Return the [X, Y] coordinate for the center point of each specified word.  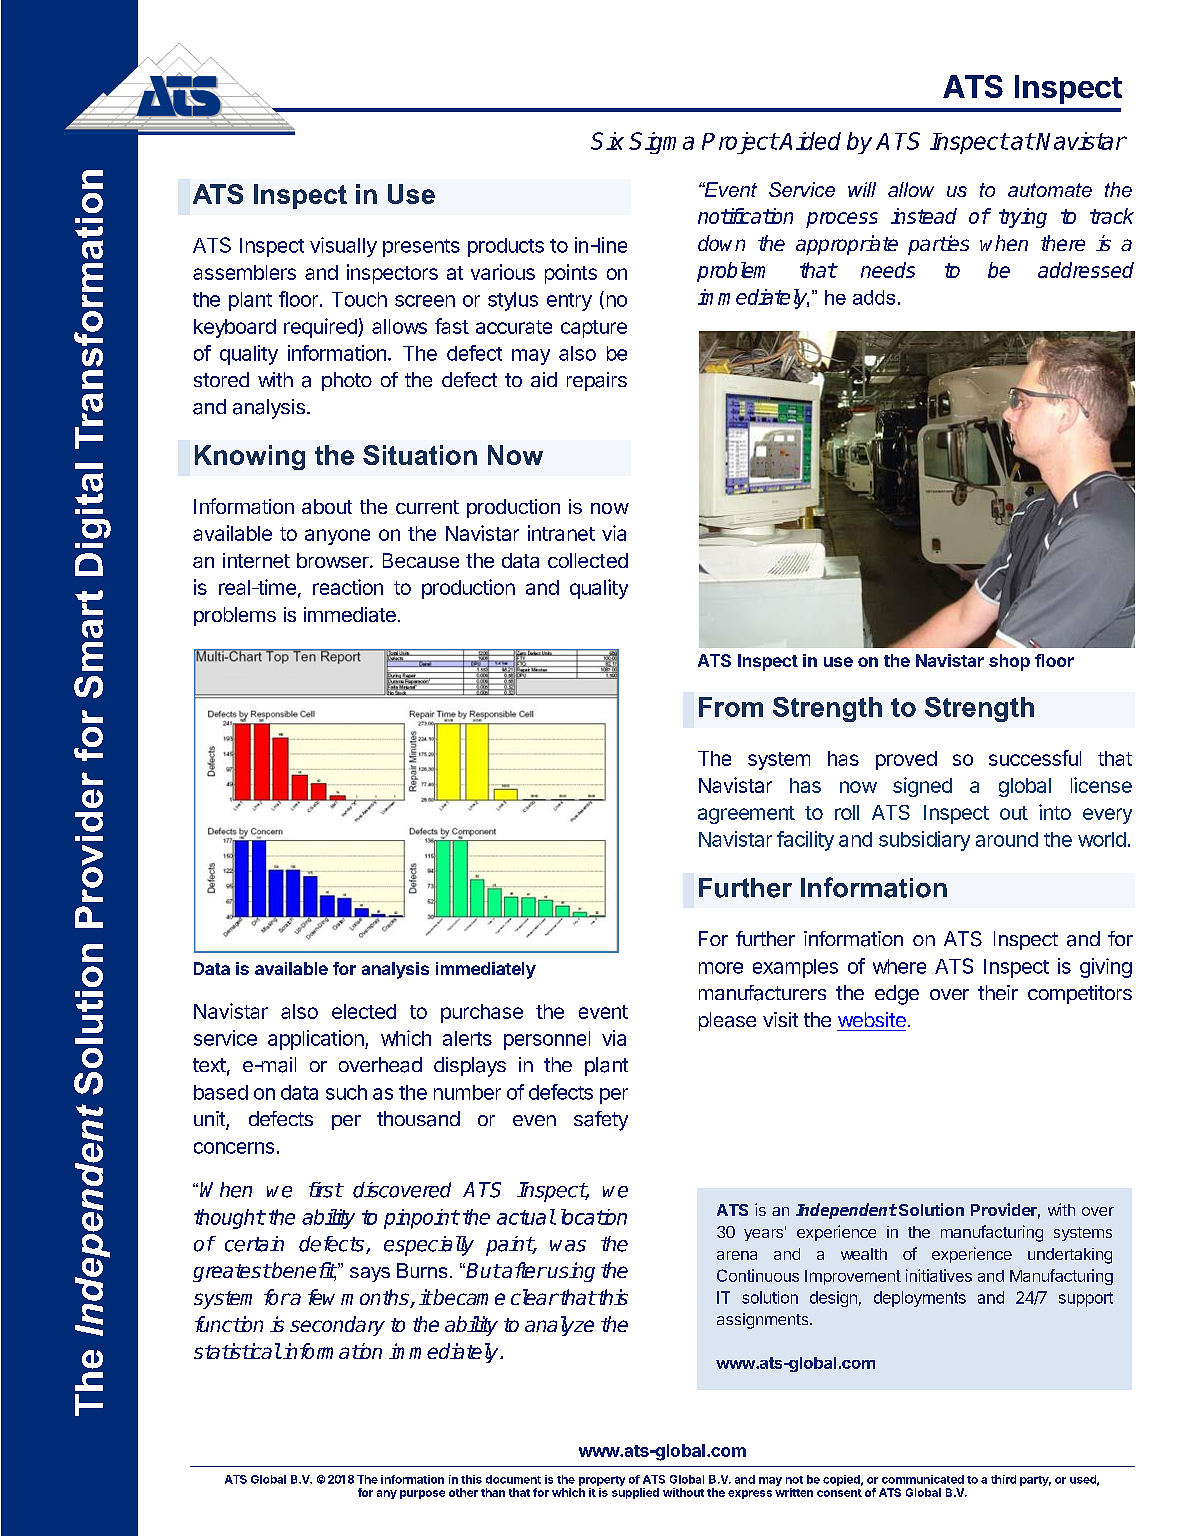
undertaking [1070, 1256]
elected [364, 1011]
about [327, 506]
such [346, 1092]
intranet [561, 533]
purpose [422, 1494]
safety [601, 1121]
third [1003, 1479]
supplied [635, 1493]
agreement [746, 815]
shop [1009, 662]
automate [1050, 190]
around [1007, 839]
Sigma [661, 143]
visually [343, 247]
